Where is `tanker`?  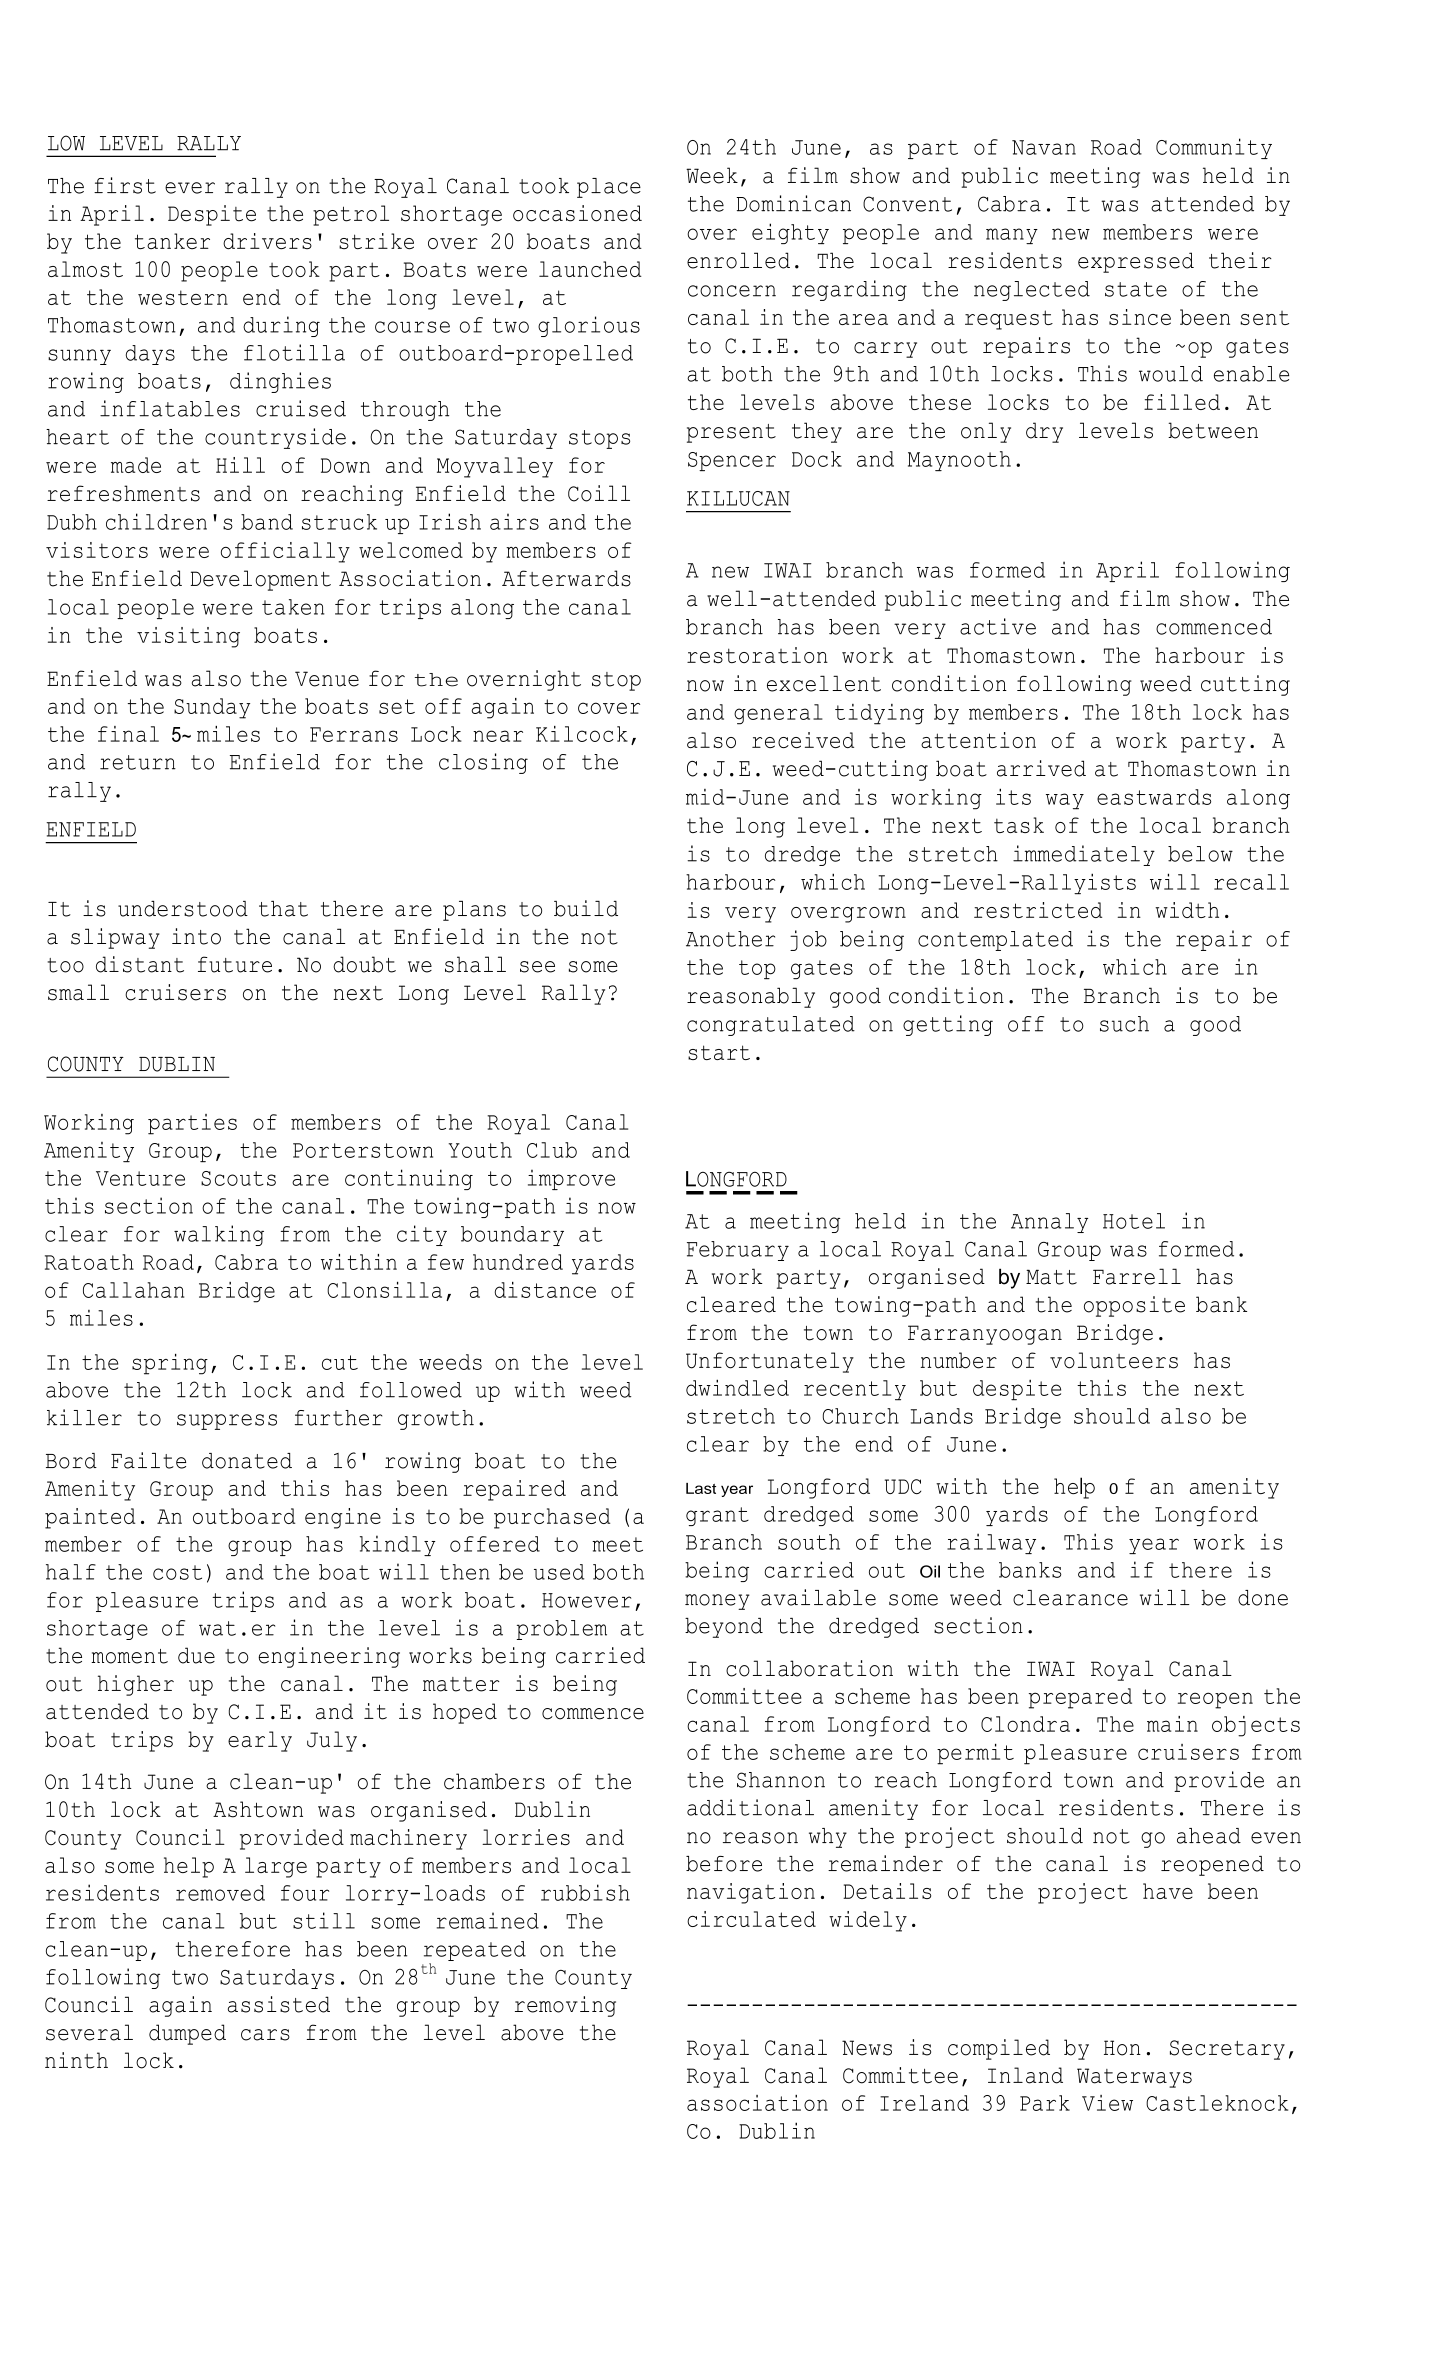
tanker is located at coordinates (172, 241).
